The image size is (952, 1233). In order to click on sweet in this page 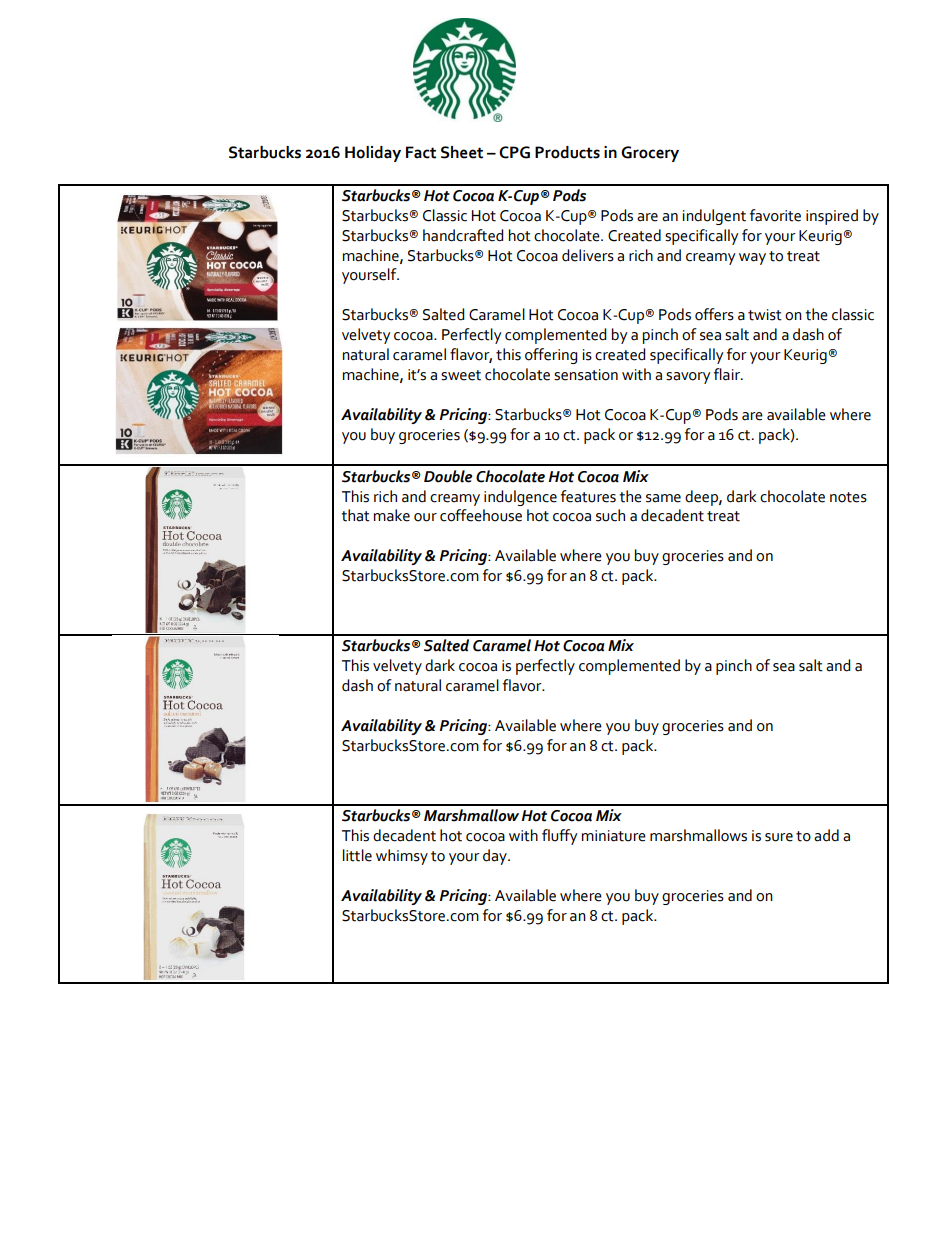, I will do `click(461, 375)`.
